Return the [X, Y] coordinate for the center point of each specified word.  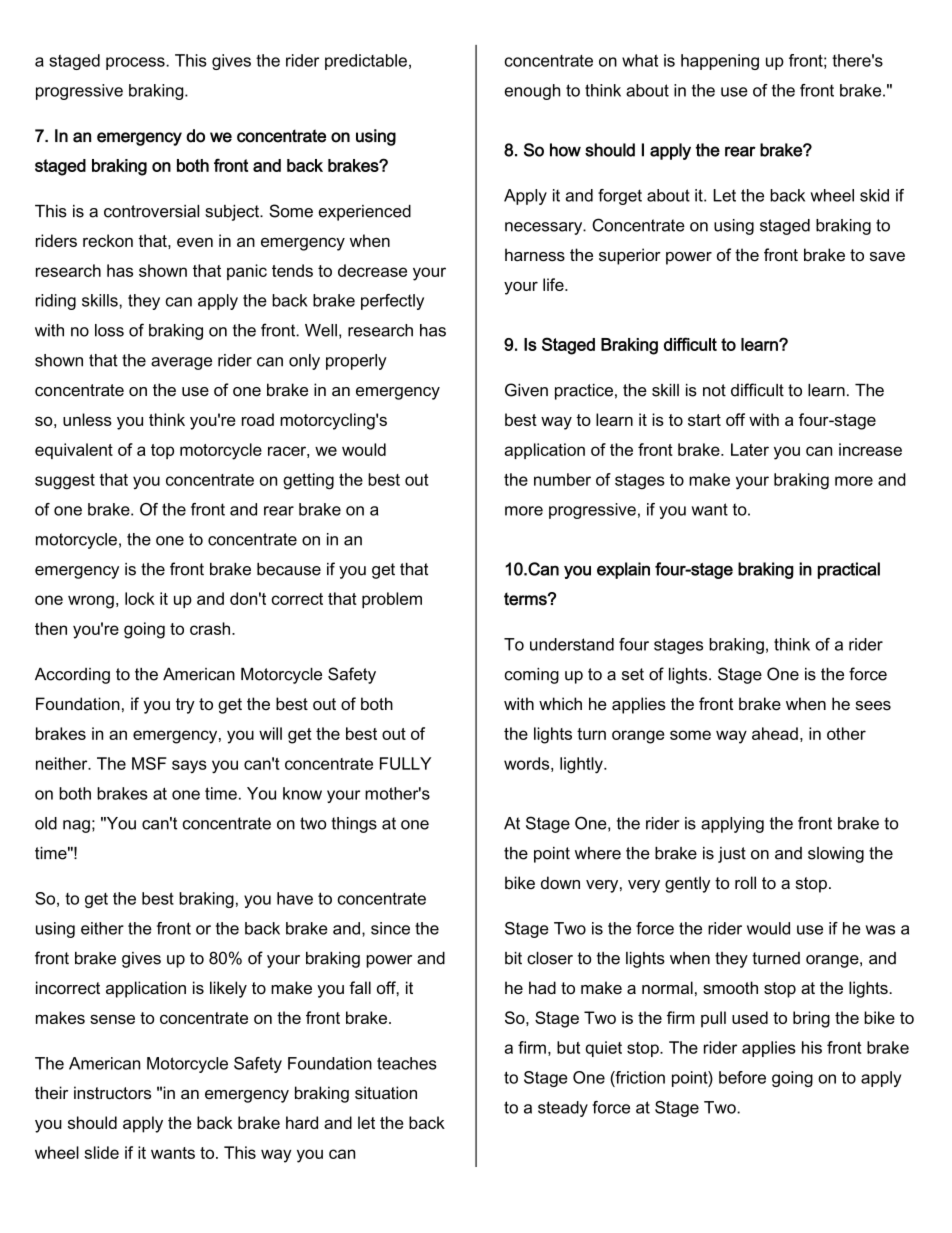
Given [526, 390]
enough [532, 92]
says [189, 767]
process [136, 63]
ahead [775, 733]
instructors [112, 1093]
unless [87, 419]
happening [720, 62]
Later [750, 449]
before [742, 1077]
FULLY [405, 763]
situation [386, 1092]
